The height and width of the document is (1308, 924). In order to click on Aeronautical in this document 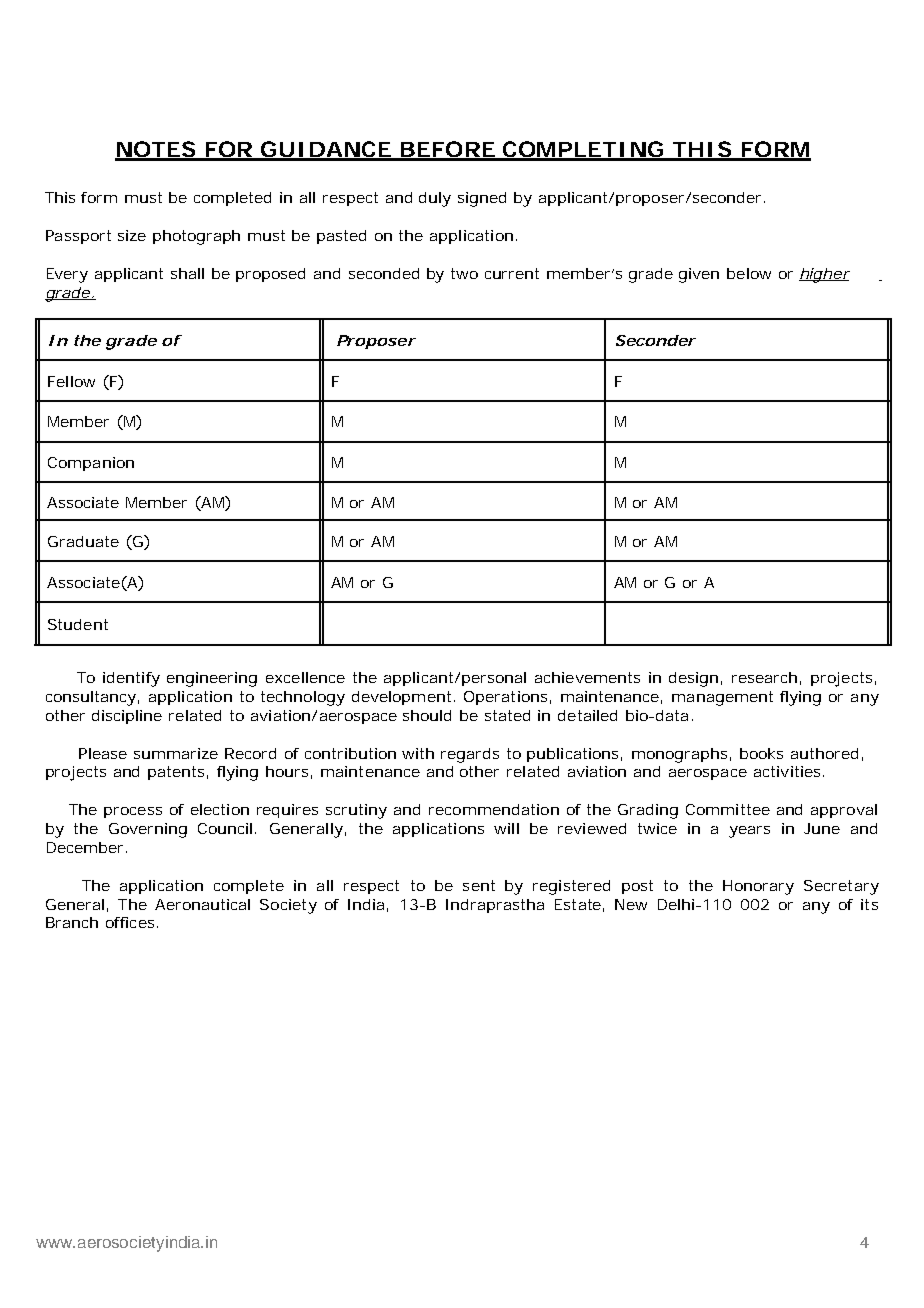, I will do `click(202, 904)`.
